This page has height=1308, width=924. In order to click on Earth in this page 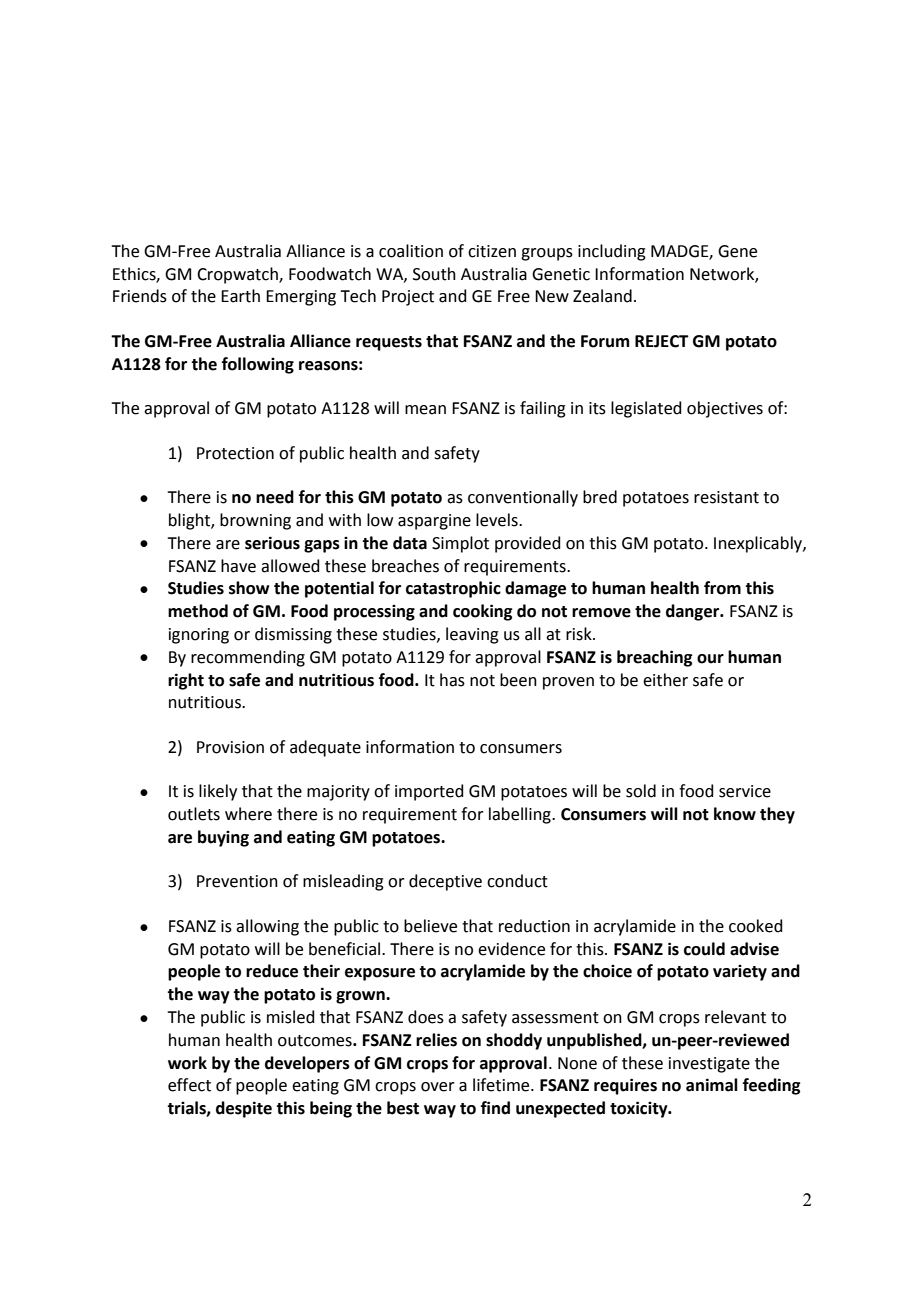, I will do `click(240, 296)`.
